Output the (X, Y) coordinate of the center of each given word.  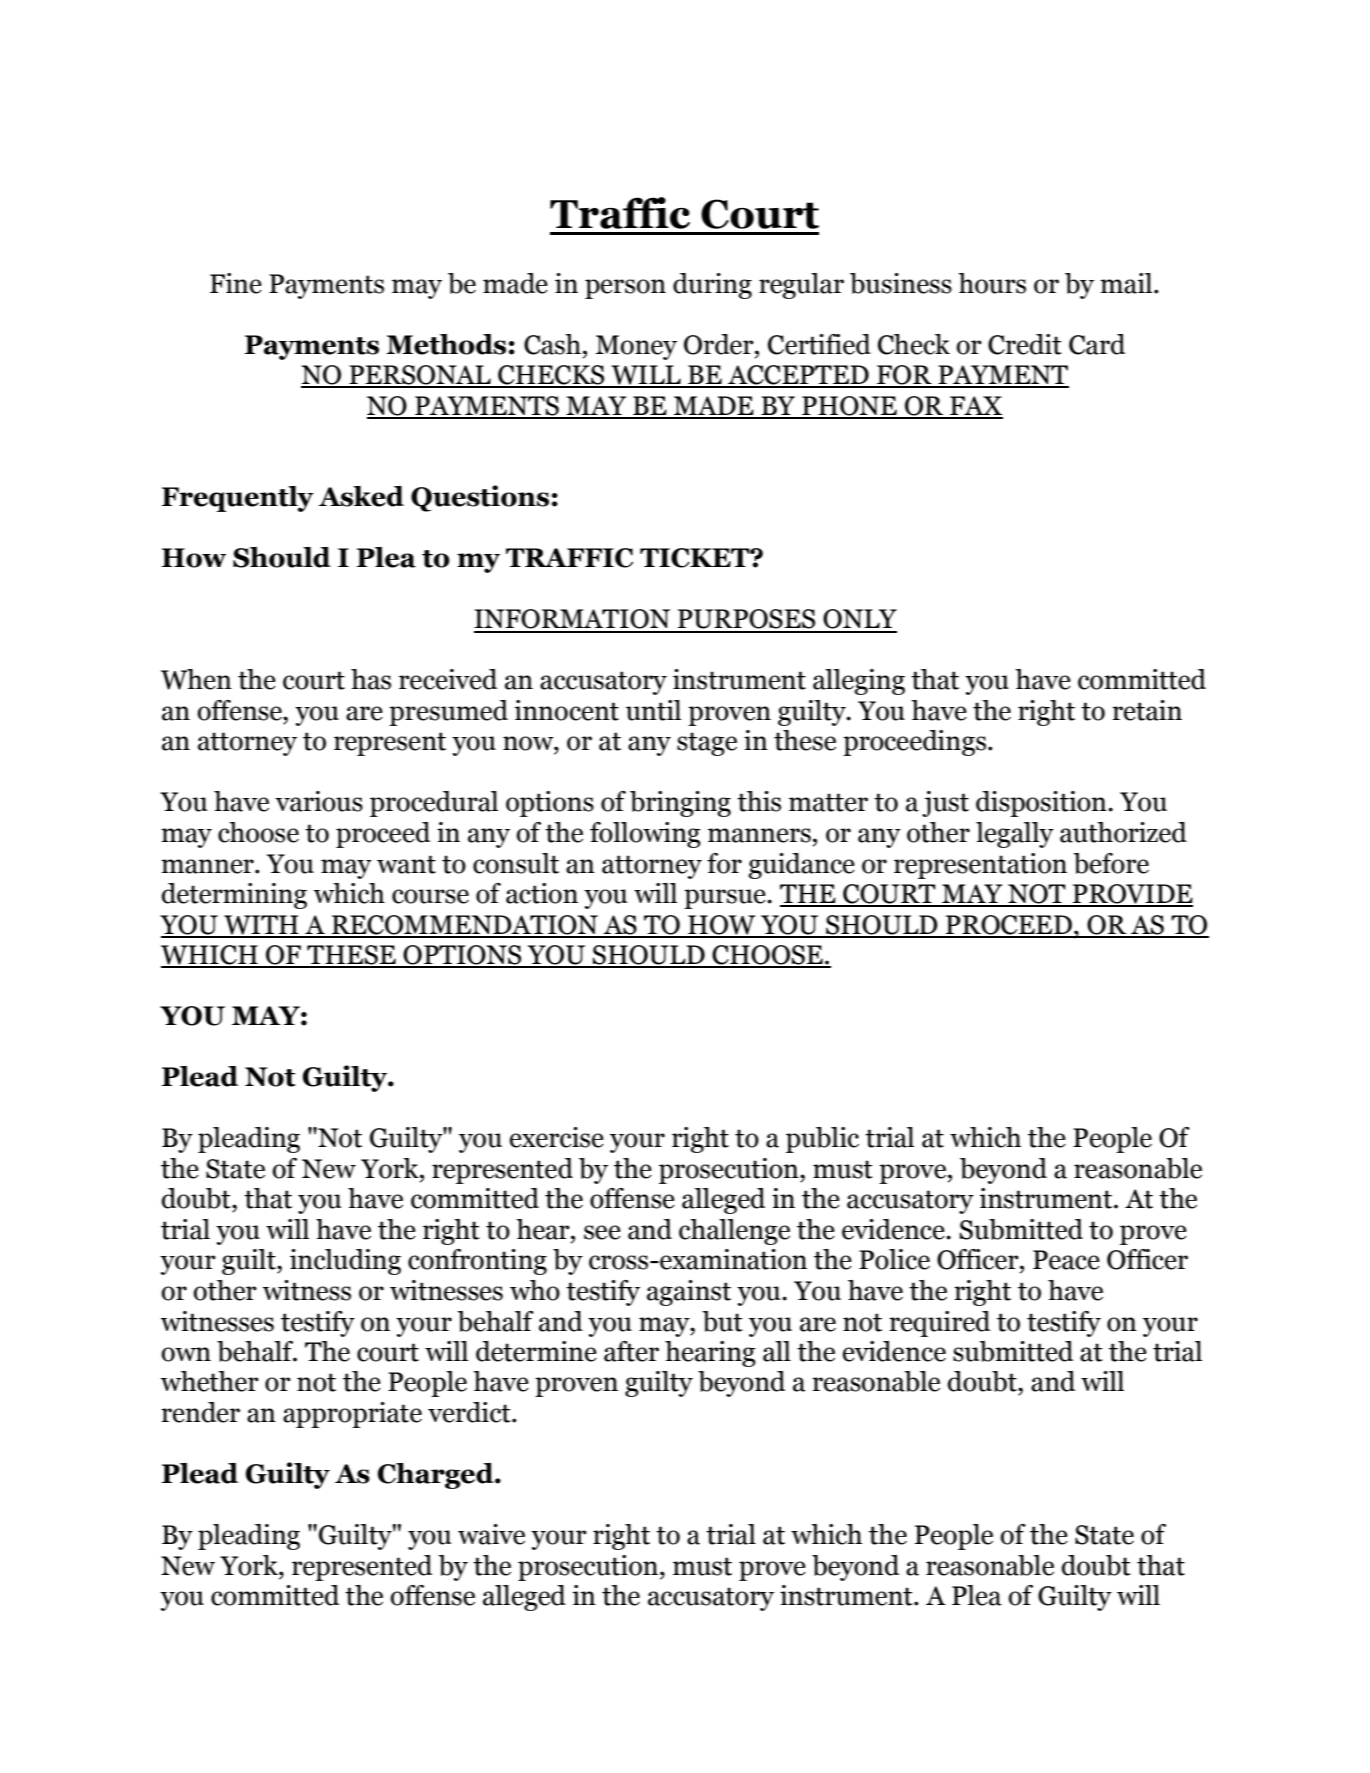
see (602, 1232)
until (653, 710)
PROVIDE (1132, 895)
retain (1147, 710)
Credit (1025, 344)
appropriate (352, 1415)
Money (636, 347)
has (371, 679)
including (345, 1262)
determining (234, 896)
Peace (1066, 1260)
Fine (236, 283)
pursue (726, 899)
